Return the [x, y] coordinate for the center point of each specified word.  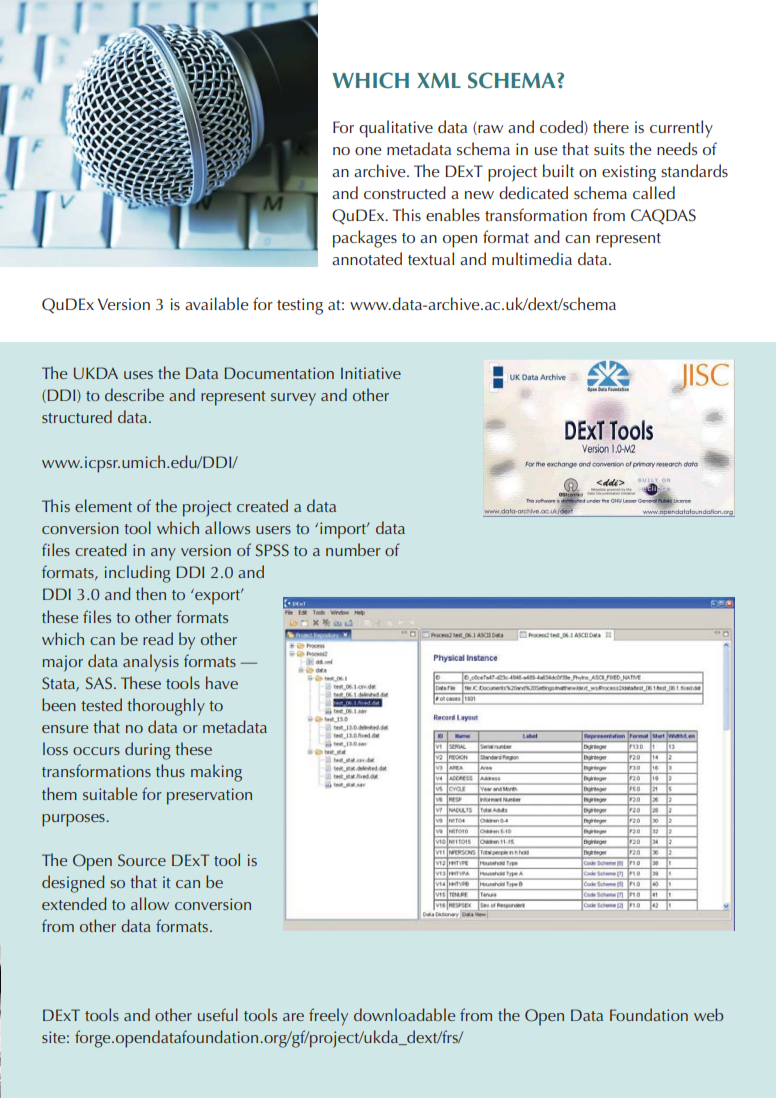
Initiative [371, 373]
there [611, 126]
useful [218, 1014]
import [344, 530]
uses [138, 375]
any [163, 554]
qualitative [396, 129]
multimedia [532, 258]
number [353, 549]
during [148, 751]
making [216, 773]
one [368, 151]
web [708, 1014]
